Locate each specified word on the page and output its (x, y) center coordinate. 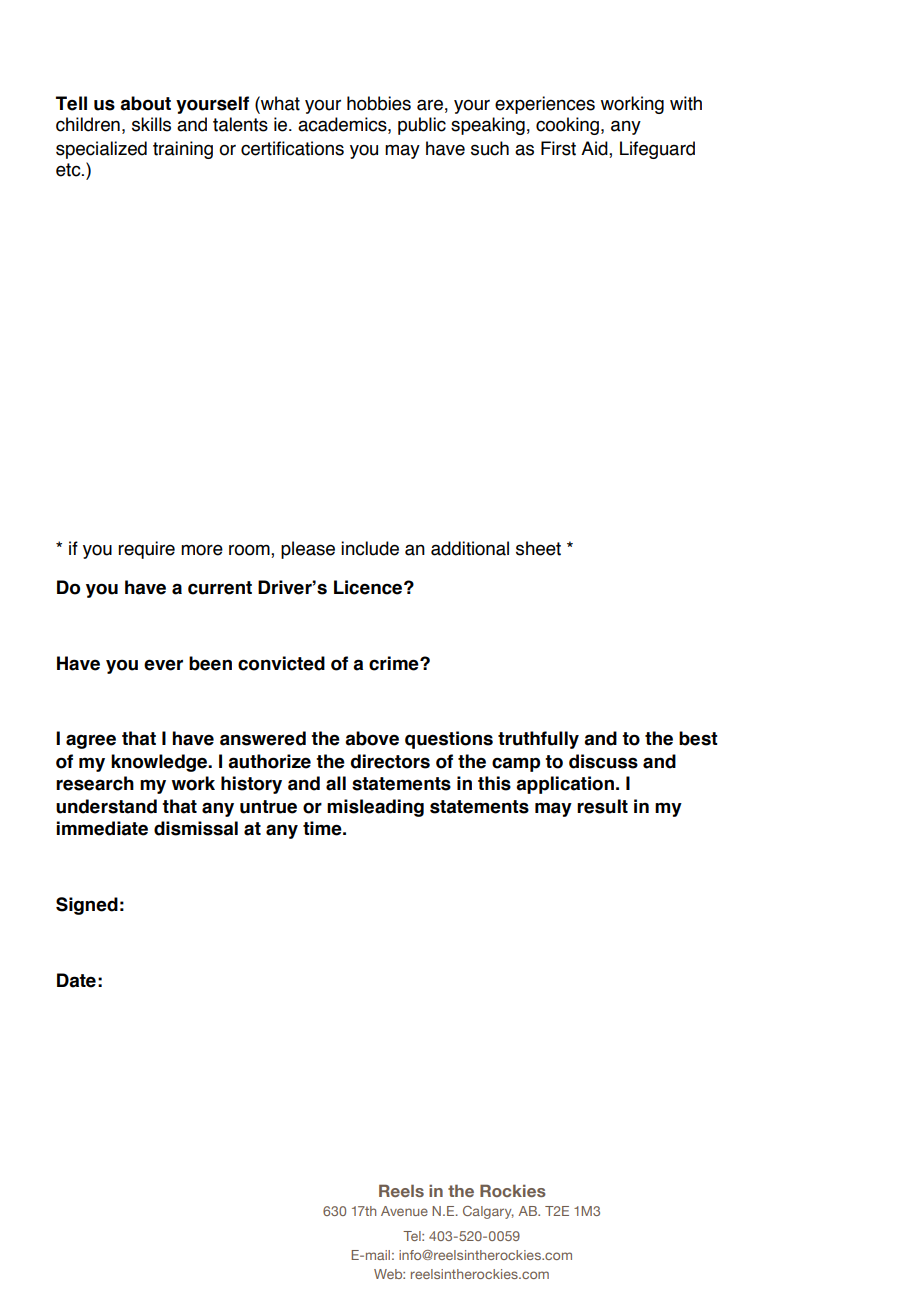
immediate (102, 828)
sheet (538, 548)
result (602, 806)
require (146, 550)
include (370, 548)
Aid (595, 148)
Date (76, 980)
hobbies (379, 103)
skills (151, 124)
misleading (375, 808)
